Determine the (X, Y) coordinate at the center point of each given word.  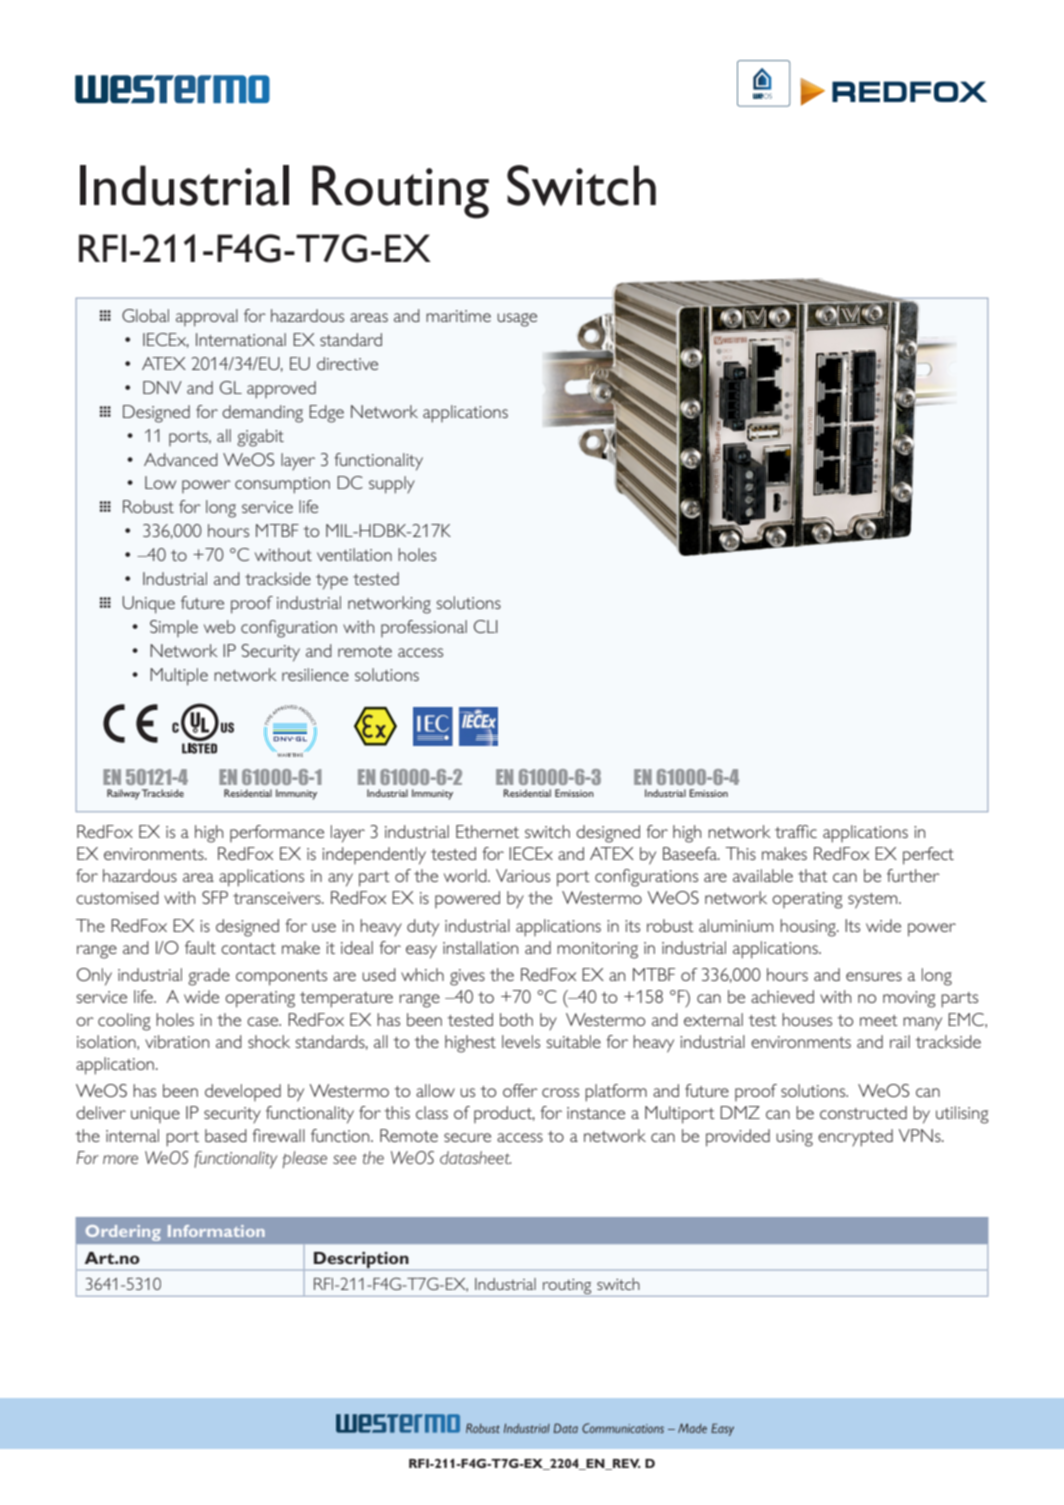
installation (480, 947)
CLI (486, 626)
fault (200, 947)
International (241, 339)
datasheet (475, 1157)
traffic (796, 831)
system (874, 901)
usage (517, 320)
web (219, 626)
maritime (458, 316)
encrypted (855, 1138)
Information (216, 1231)
